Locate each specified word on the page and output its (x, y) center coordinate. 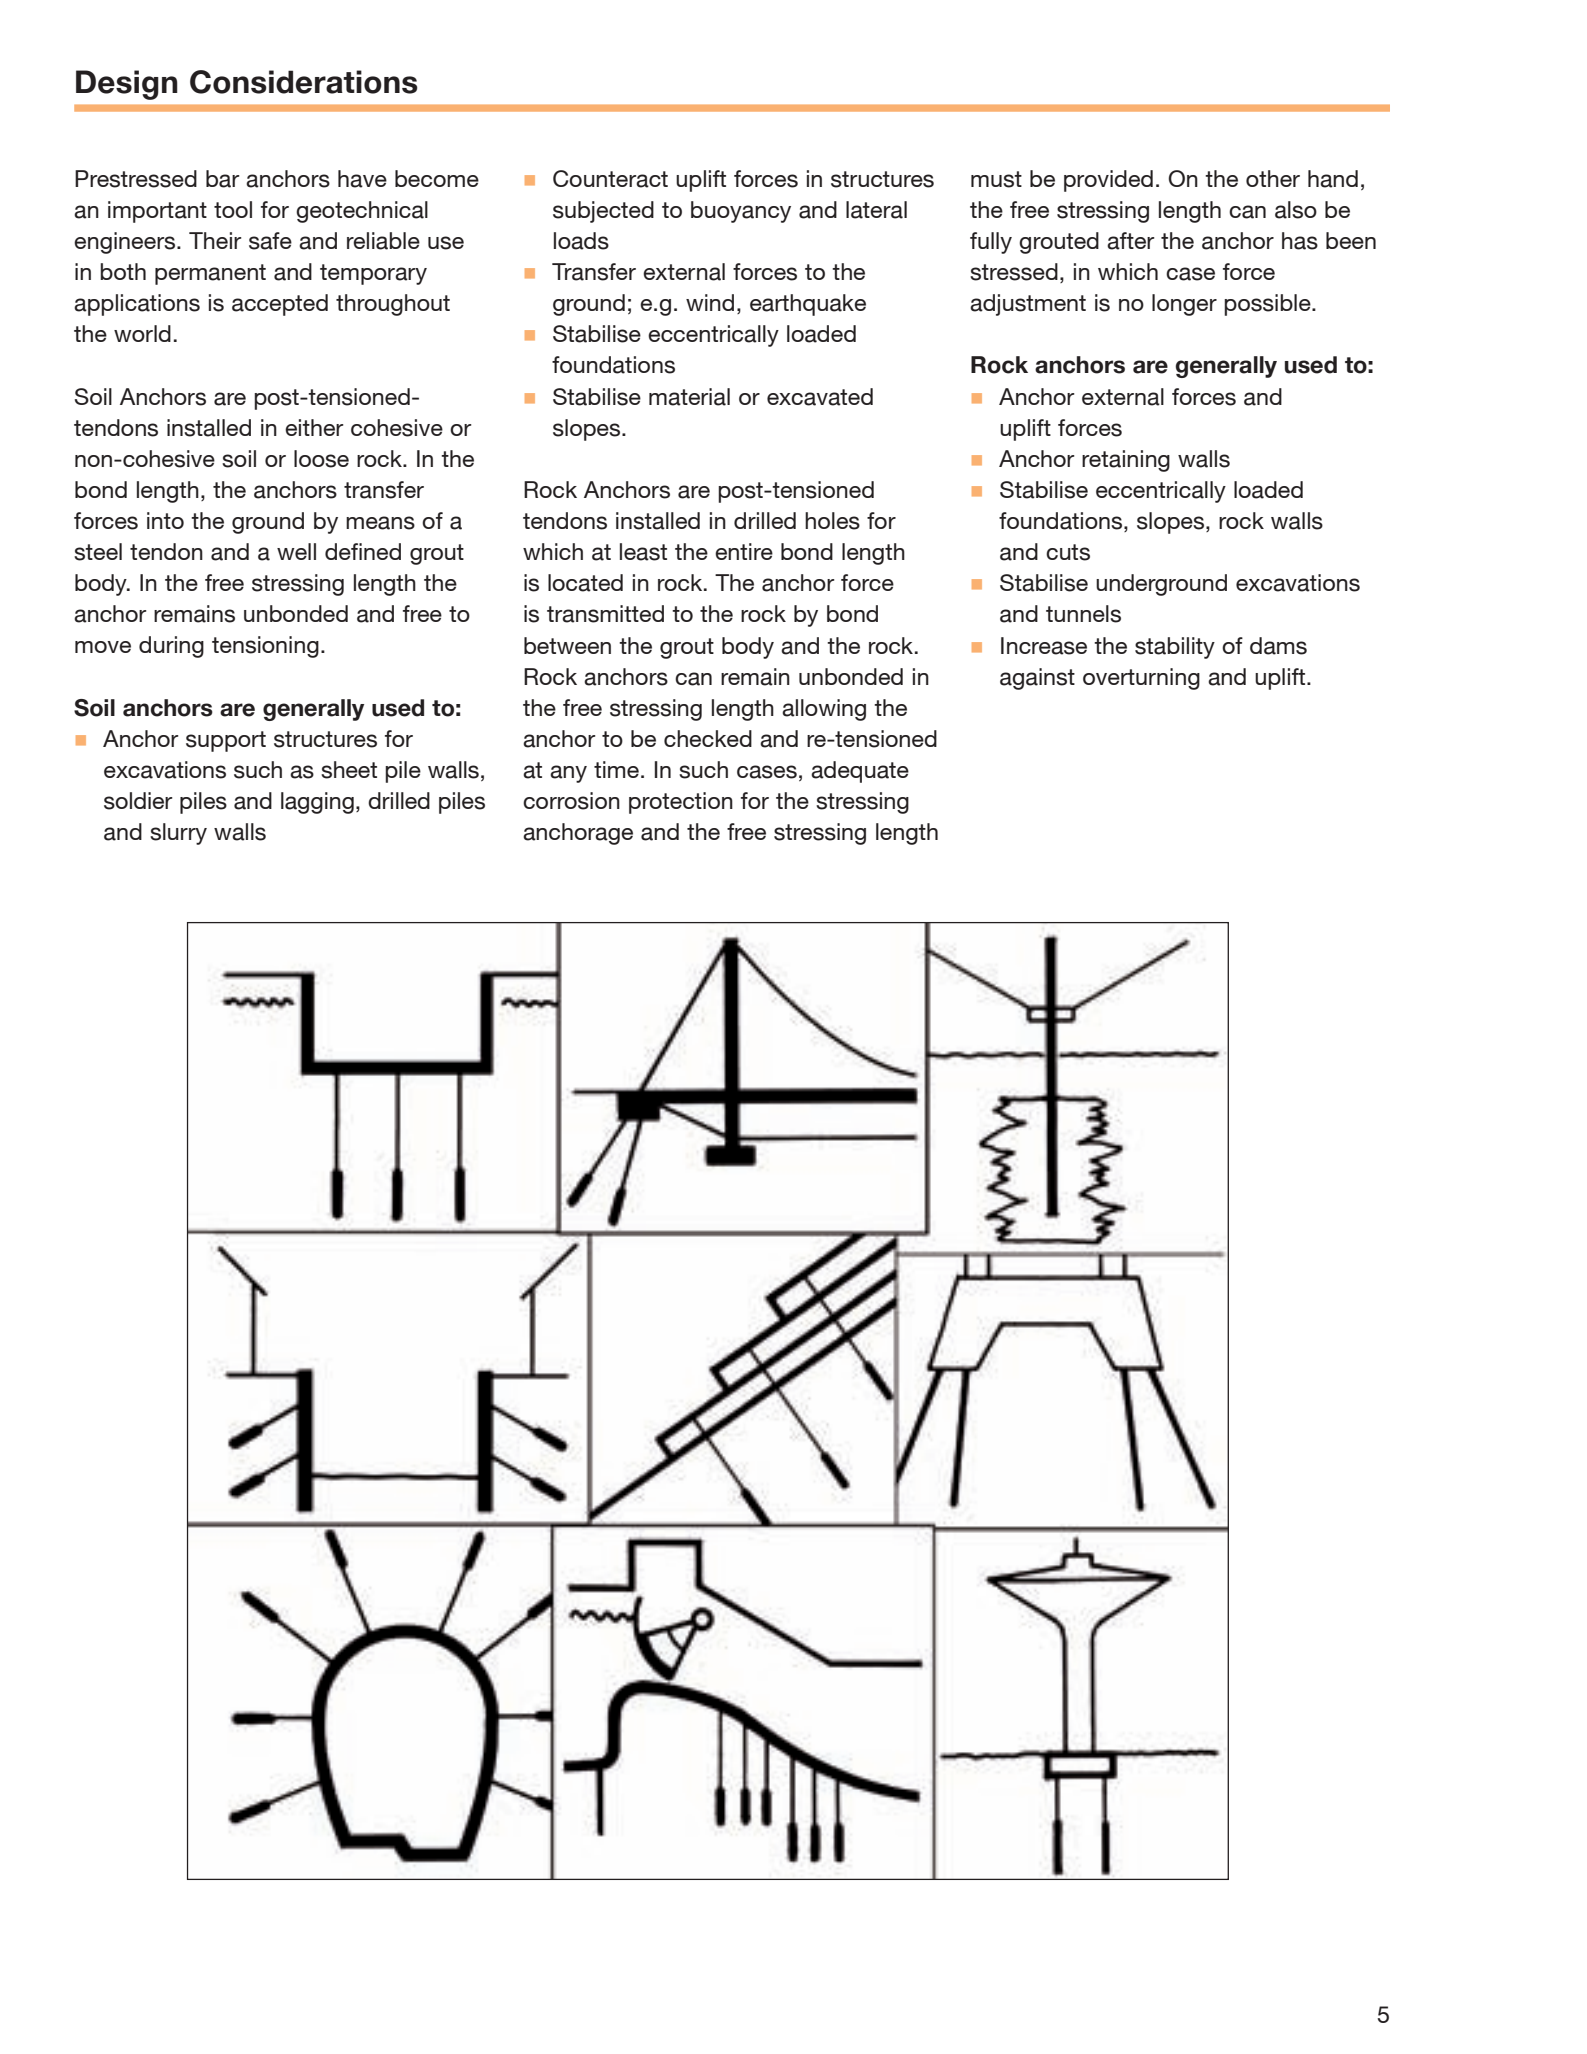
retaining (1126, 461)
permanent (210, 274)
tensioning (265, 647)
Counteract (610, 179)
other (1273, 178)
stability (1175, 648)
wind (710, 302)
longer (1184, 305)
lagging (317, 803)
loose (321, 459)
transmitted (605, 614)
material (689, 397)
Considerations (304, 82)
